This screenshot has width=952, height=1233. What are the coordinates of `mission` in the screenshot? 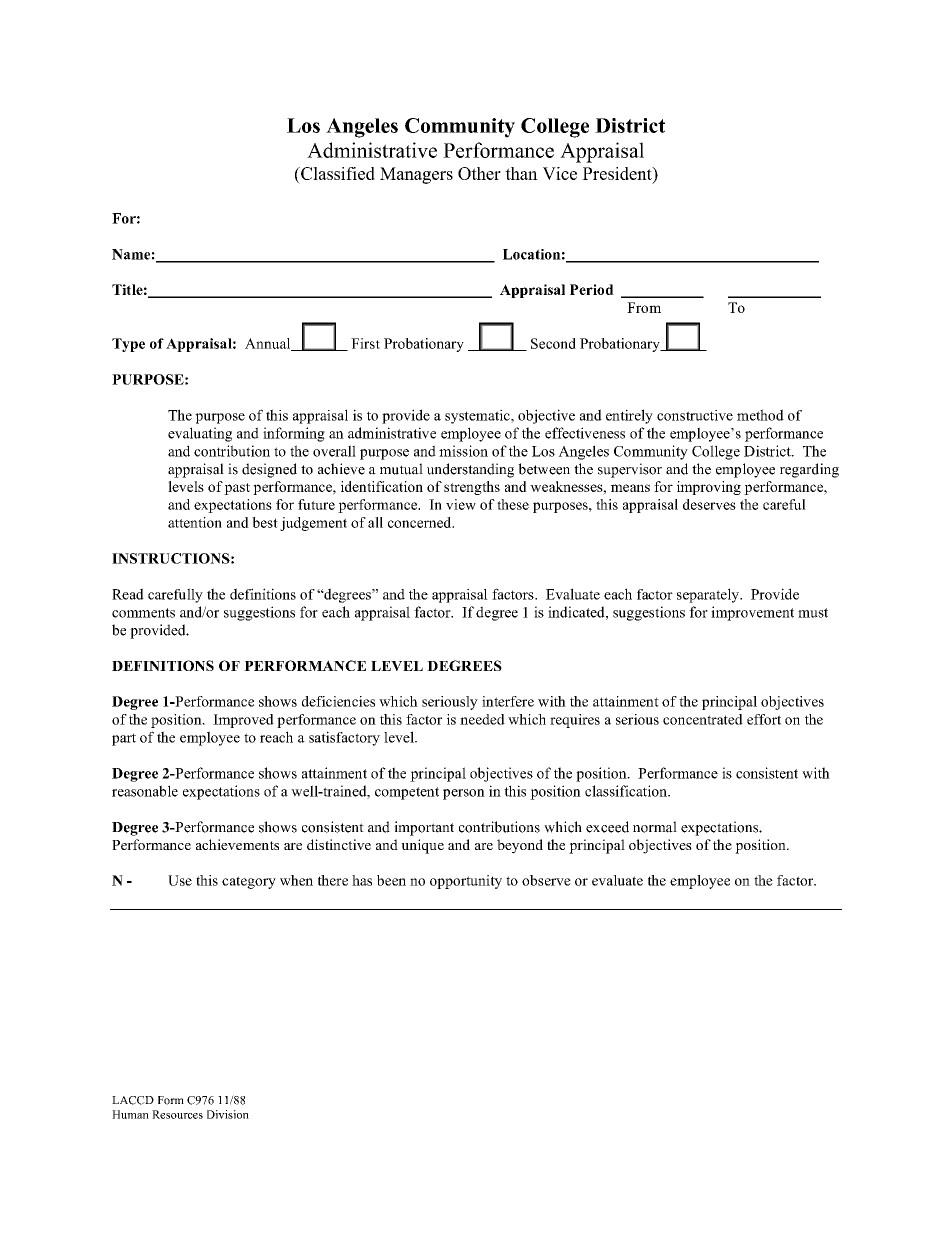 It's located at (463, 451).
